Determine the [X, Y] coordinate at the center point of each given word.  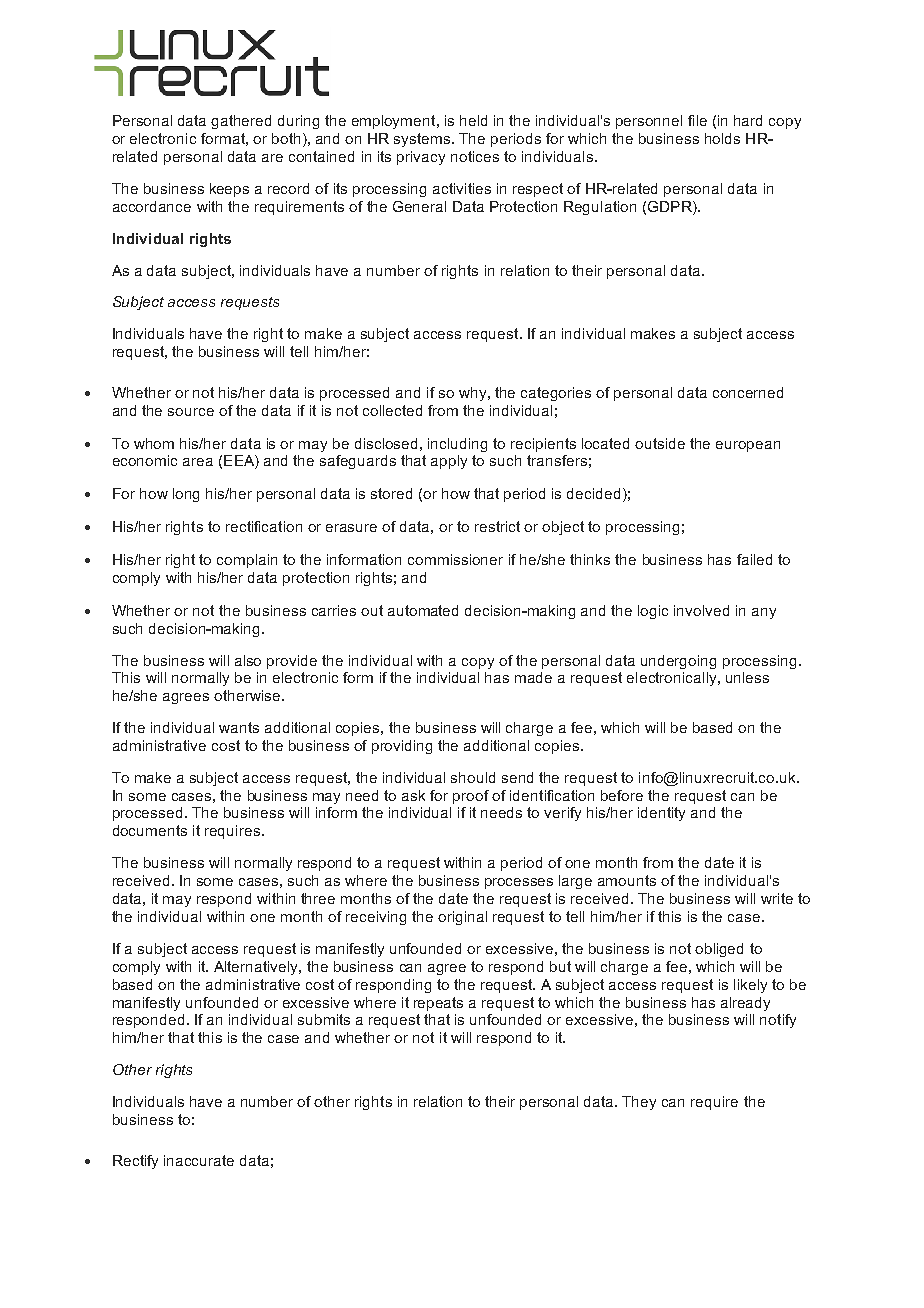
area [198, 462]
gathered [241, 122]
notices [475, 156]
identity [661, 814]
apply [449, 462]
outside [660, 443]
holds [722, 138]
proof [471, 797]
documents [150, 830]
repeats [438, 1004]
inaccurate [199, 1160]
